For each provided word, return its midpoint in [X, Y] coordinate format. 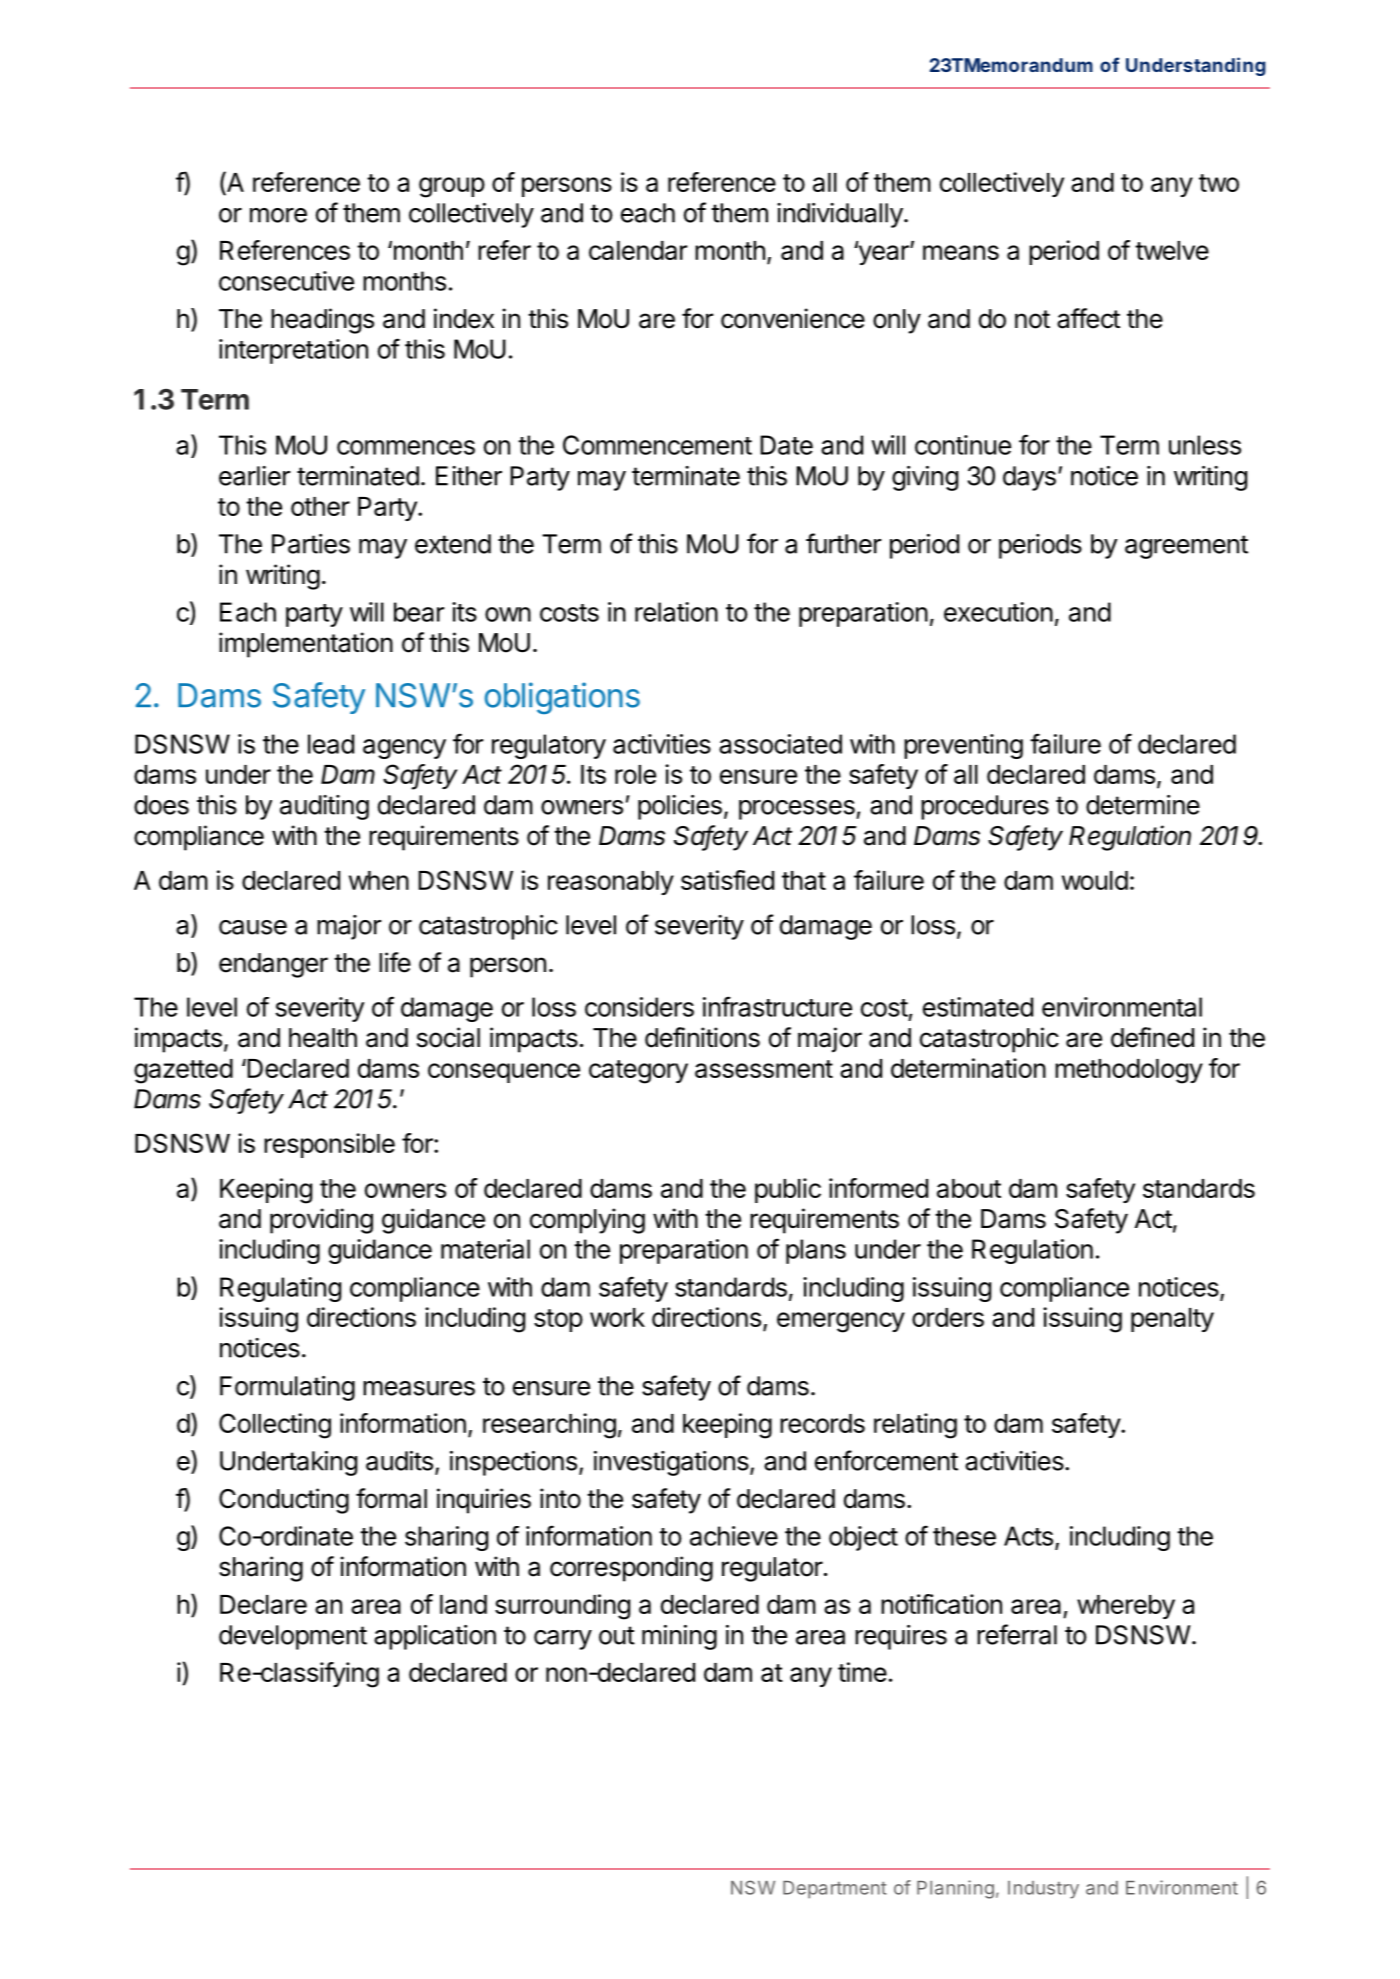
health [323, 1038]
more [278, 215]
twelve [1172, 250]
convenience [793, 318]
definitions [702, 1037]
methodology [1129, 1071]
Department [835, 1890]
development [293, 1637]
